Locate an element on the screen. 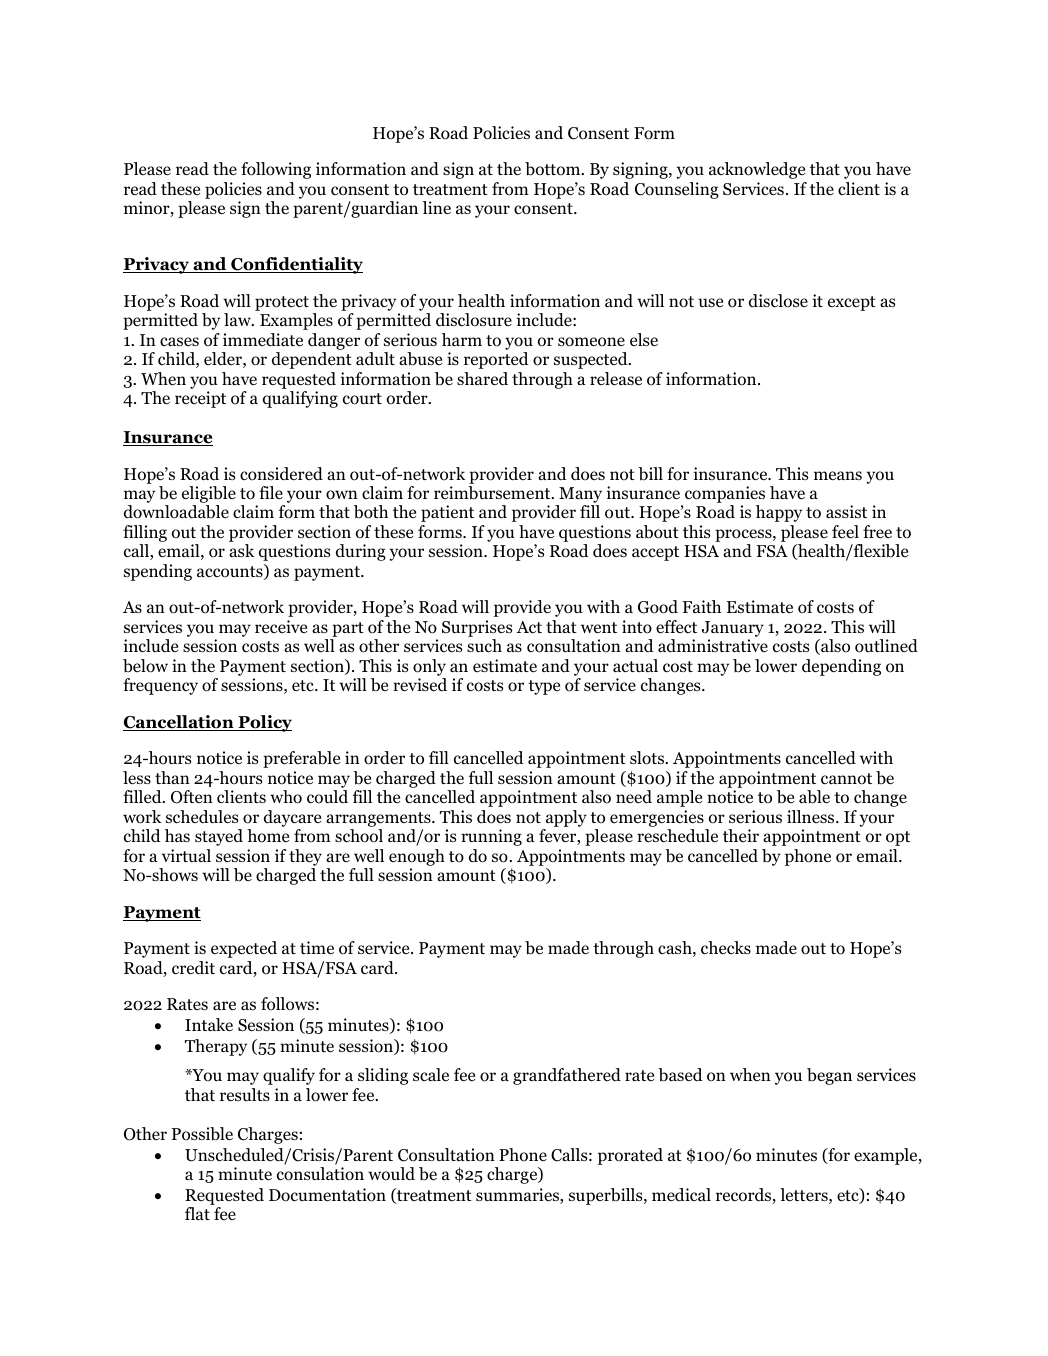  bottom is located at coordinates (554, 169).
